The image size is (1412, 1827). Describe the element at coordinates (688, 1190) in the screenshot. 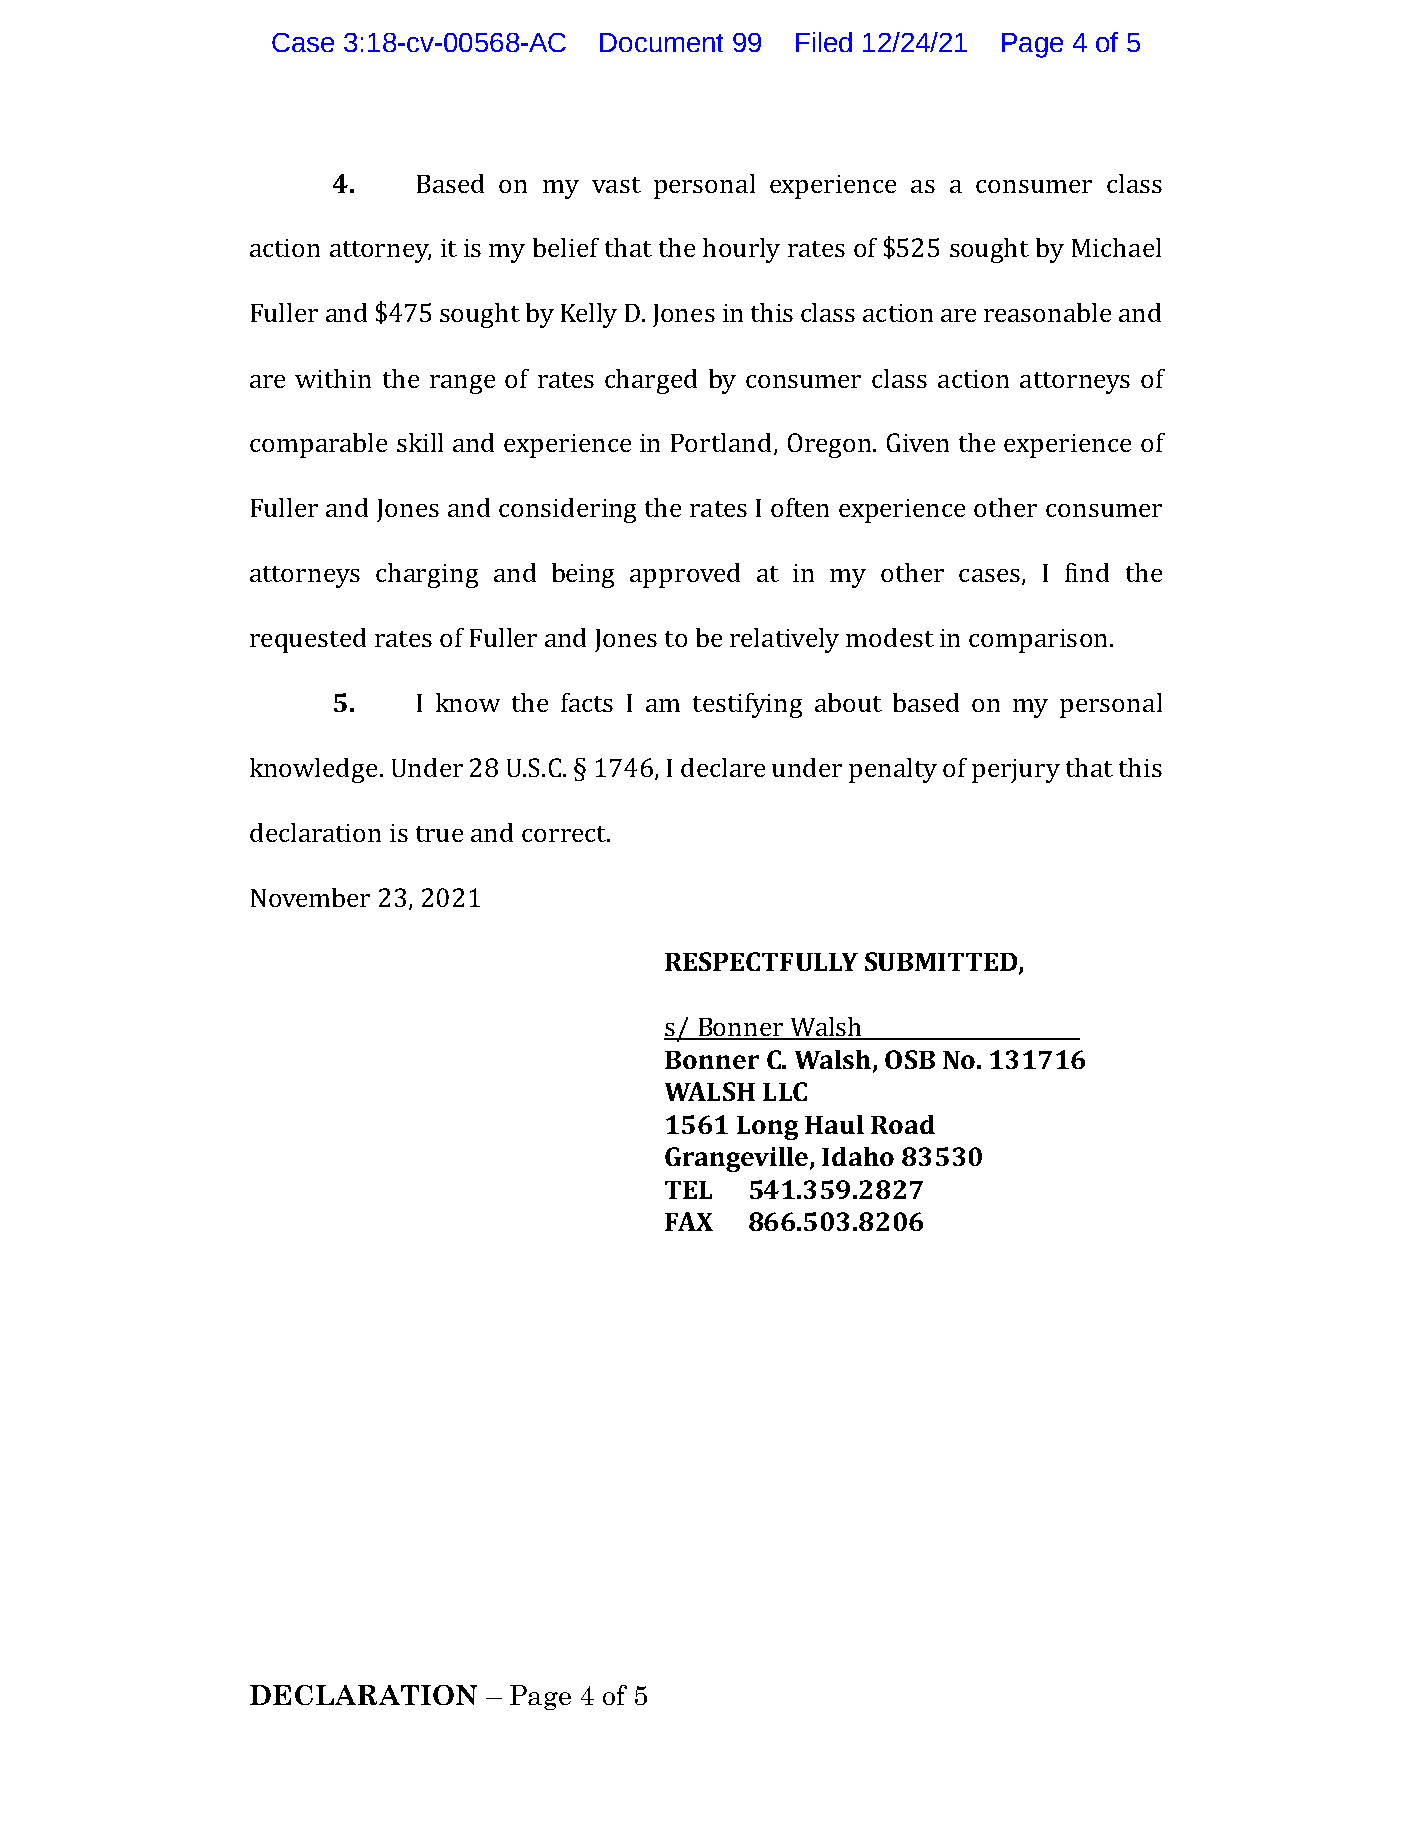

I see `TEL` at that location.
